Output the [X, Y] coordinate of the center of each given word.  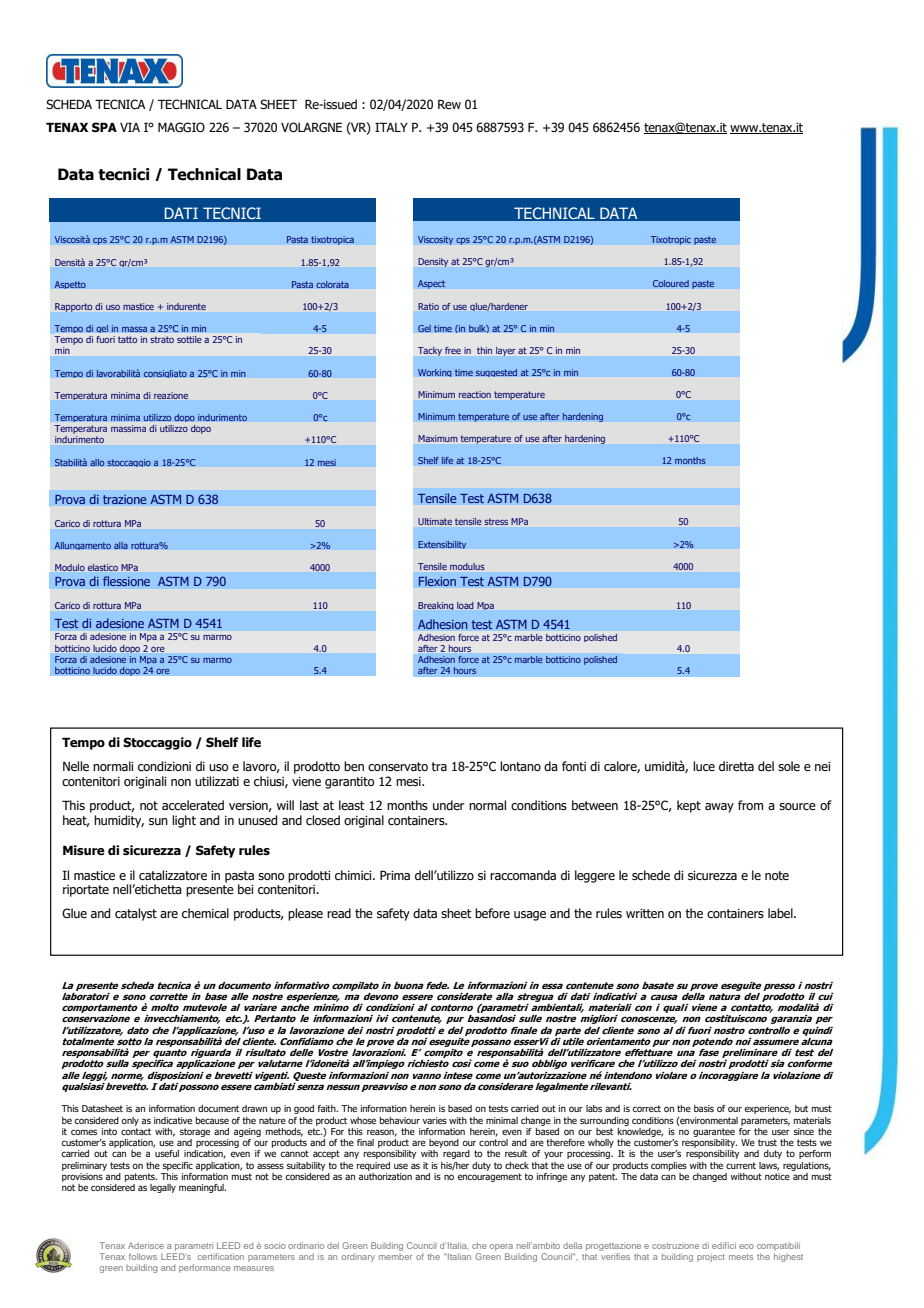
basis [704, 1108]
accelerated [193, 805]
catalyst [136, 914]
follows [143, 1256]
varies [434, 1120]
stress [496, 521]
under [448, 805]
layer [505, 351]
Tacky [430, 351]
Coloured [671, 283]
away [719, 808]
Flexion [437, 581]
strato [162, 339]
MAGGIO [181, 127]
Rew [449, 104]
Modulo [70, 567]
